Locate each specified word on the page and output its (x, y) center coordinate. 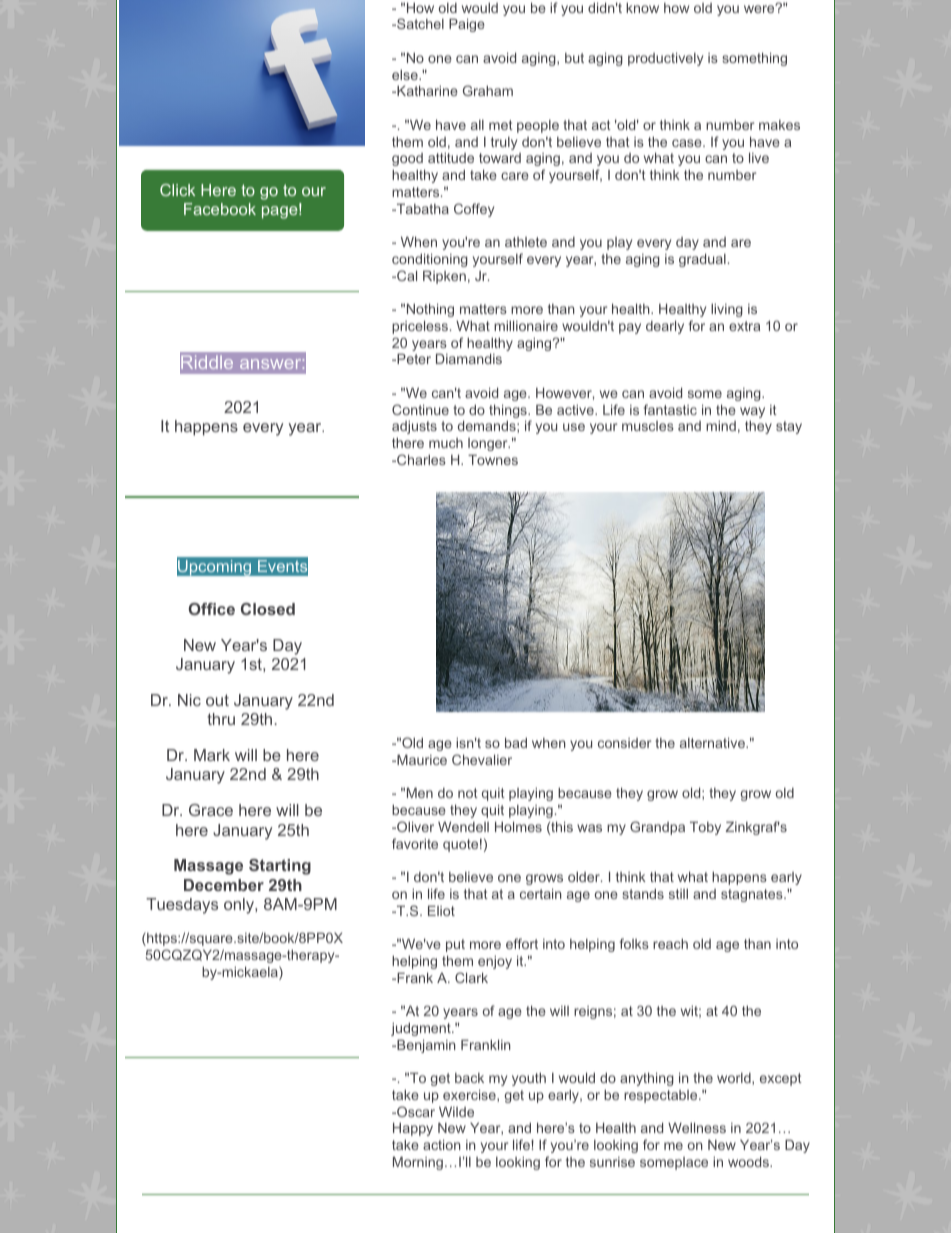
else (406, 75)
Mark (212, 755)
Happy (413, 1129)
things (509, 411)
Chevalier (482, 759)
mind (721, 425)
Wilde (456, 1111)
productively (665, 59)
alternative (713, 742)
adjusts (414, 427)
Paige (467, 25)
